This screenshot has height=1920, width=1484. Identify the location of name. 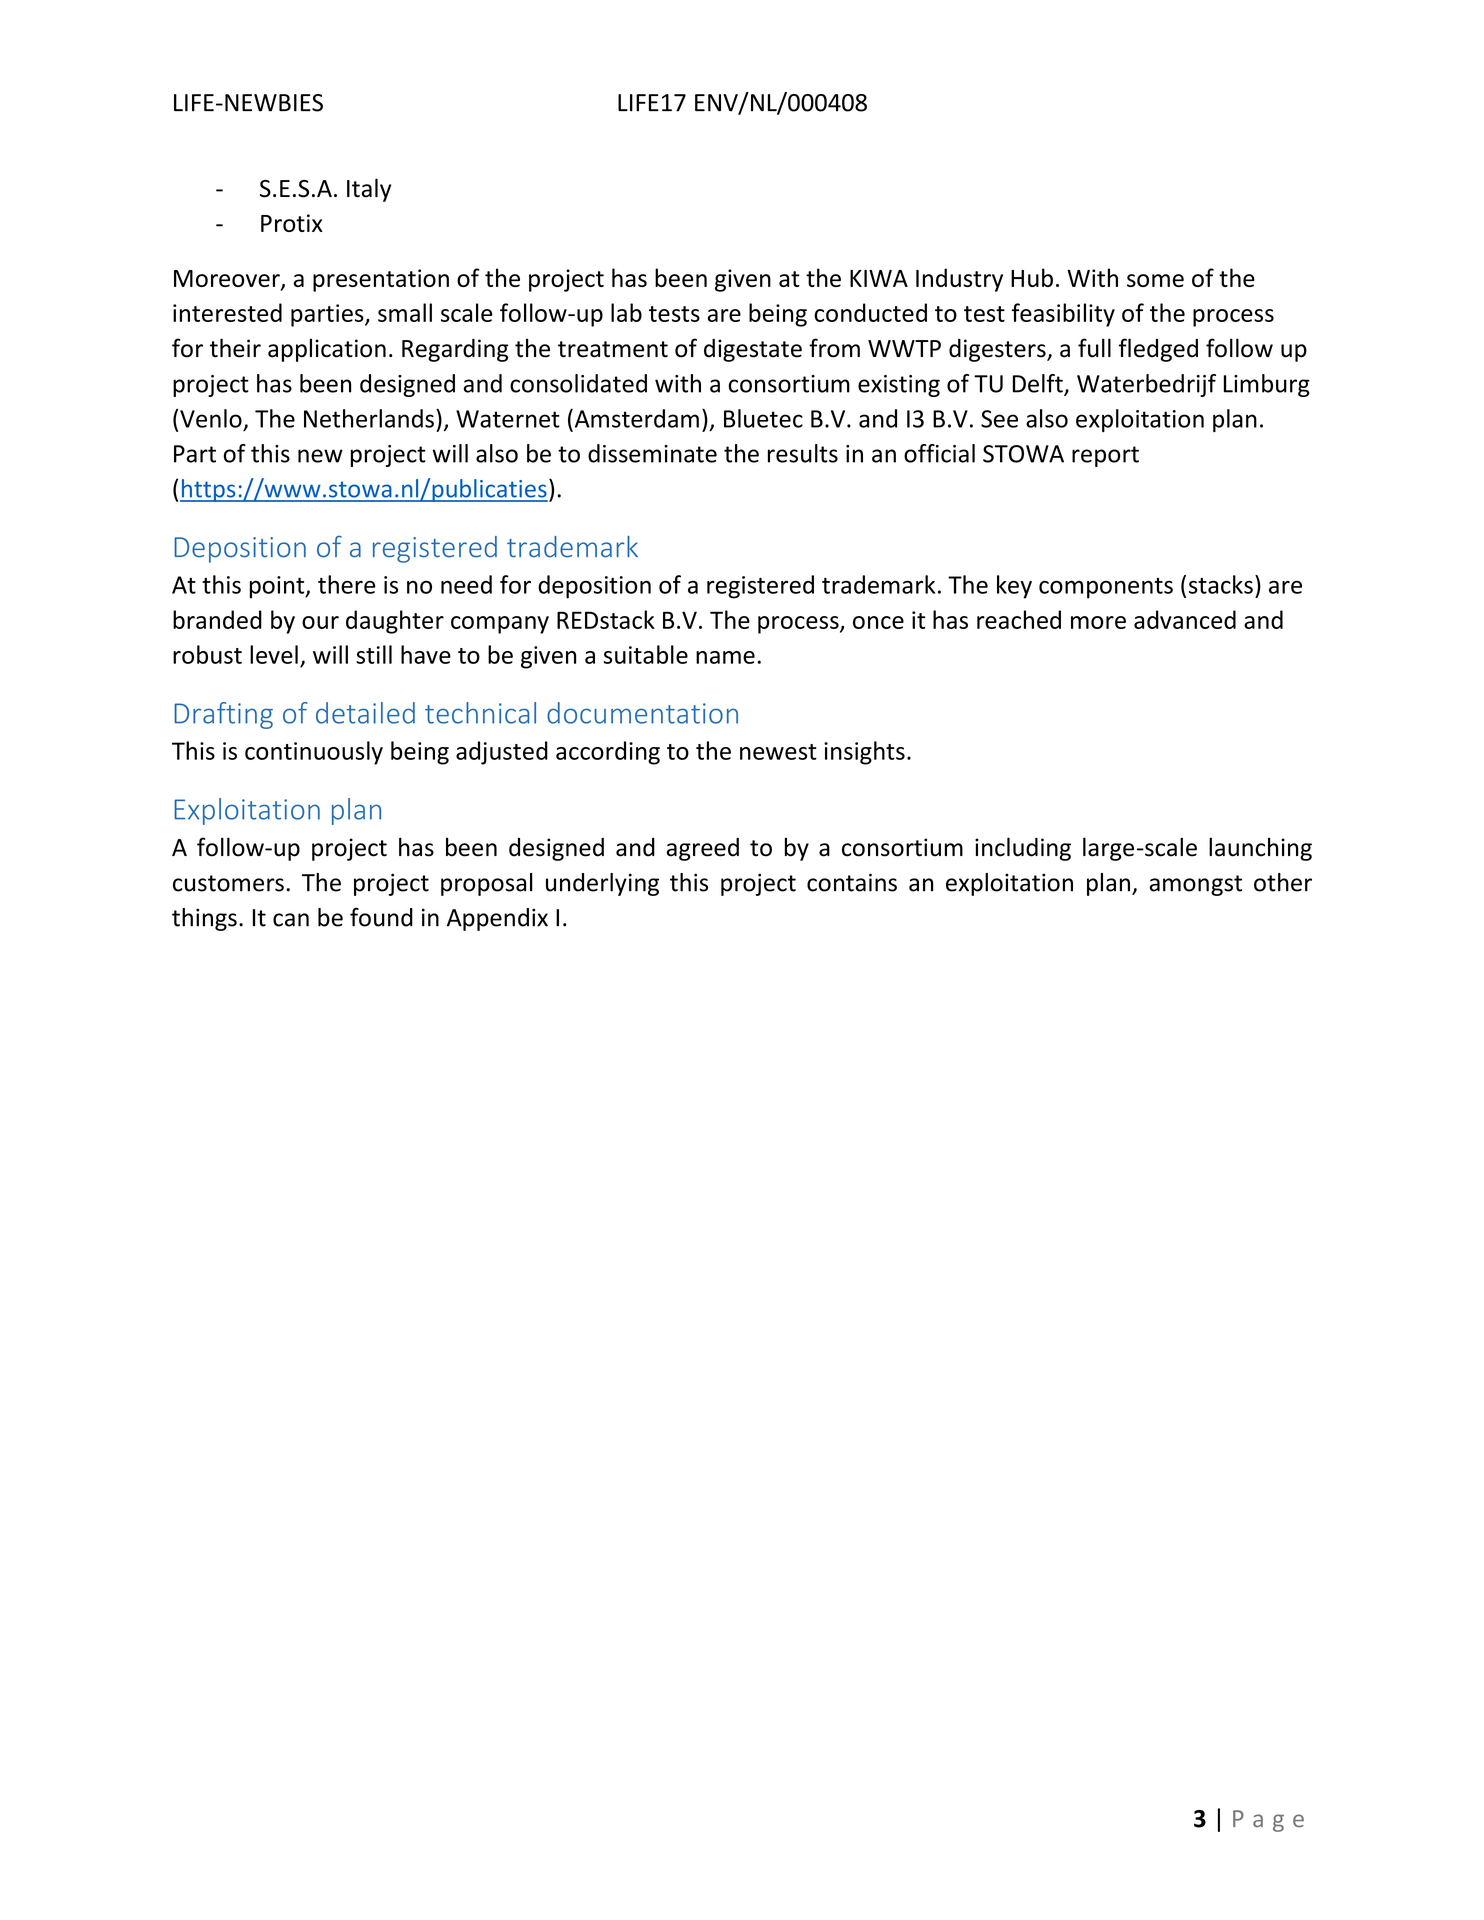
(725, 657).
